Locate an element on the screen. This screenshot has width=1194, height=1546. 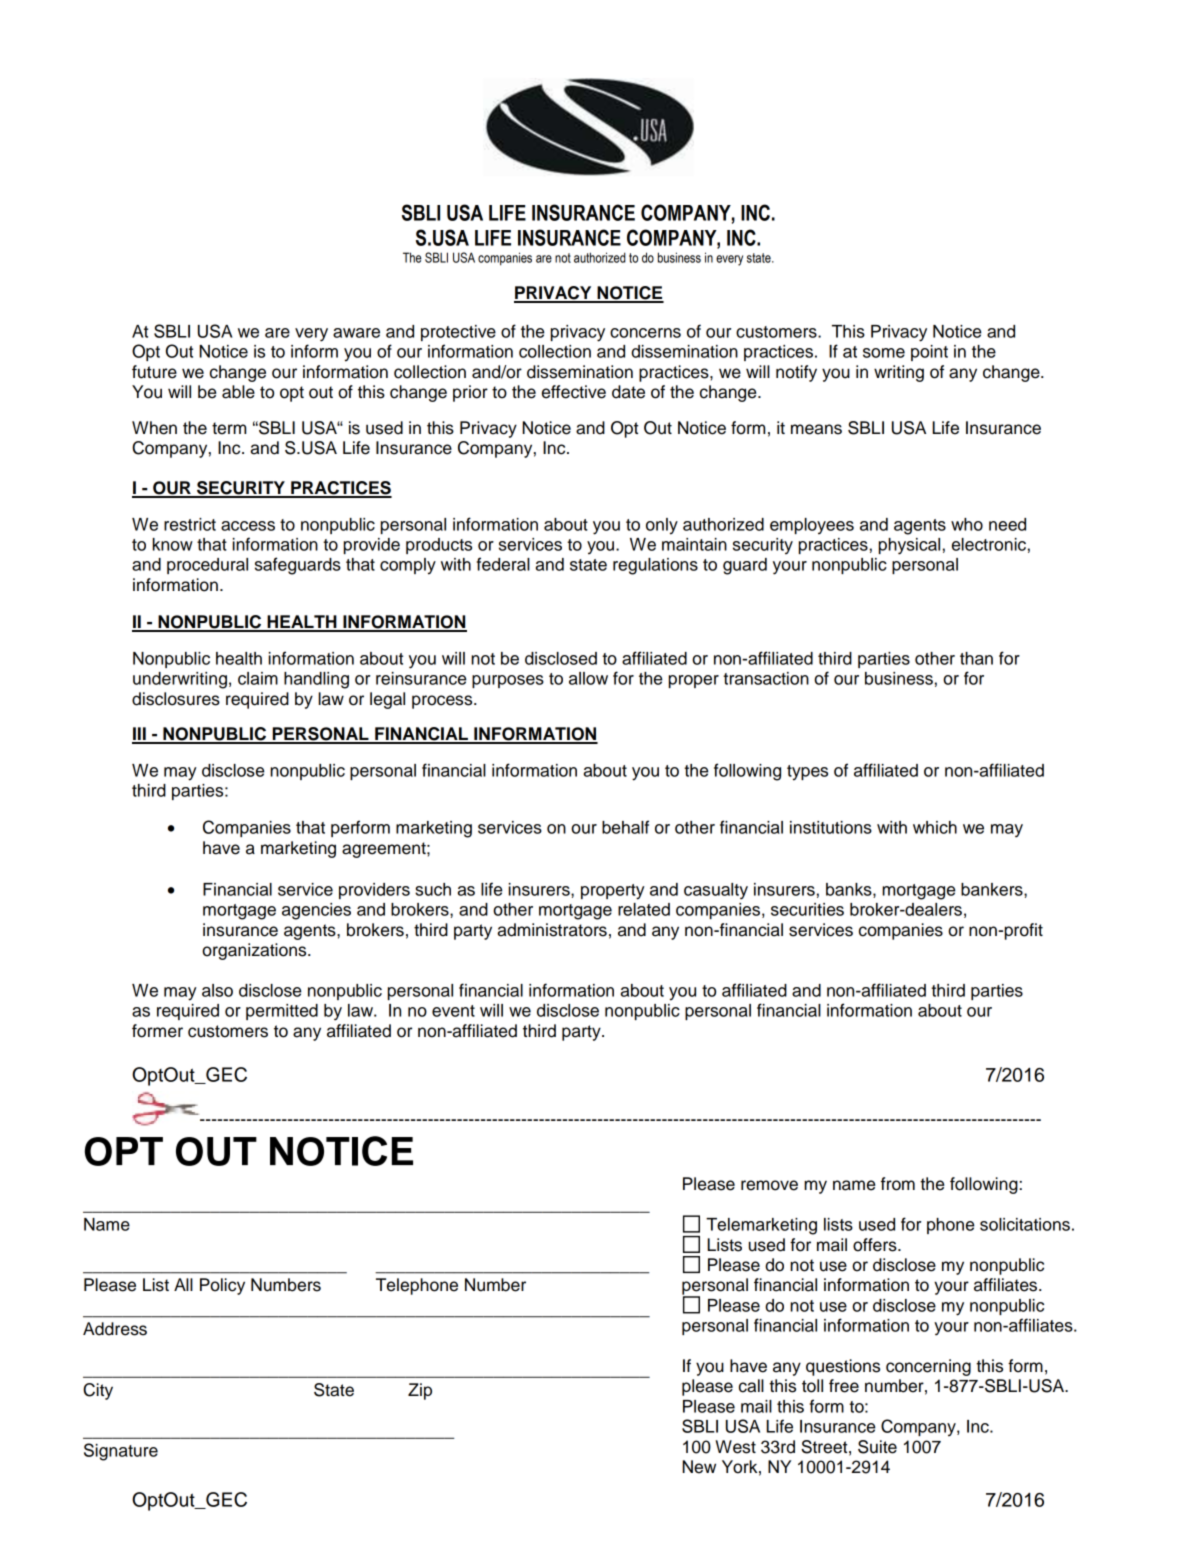
administrators is located at coordinates (552, 930).
